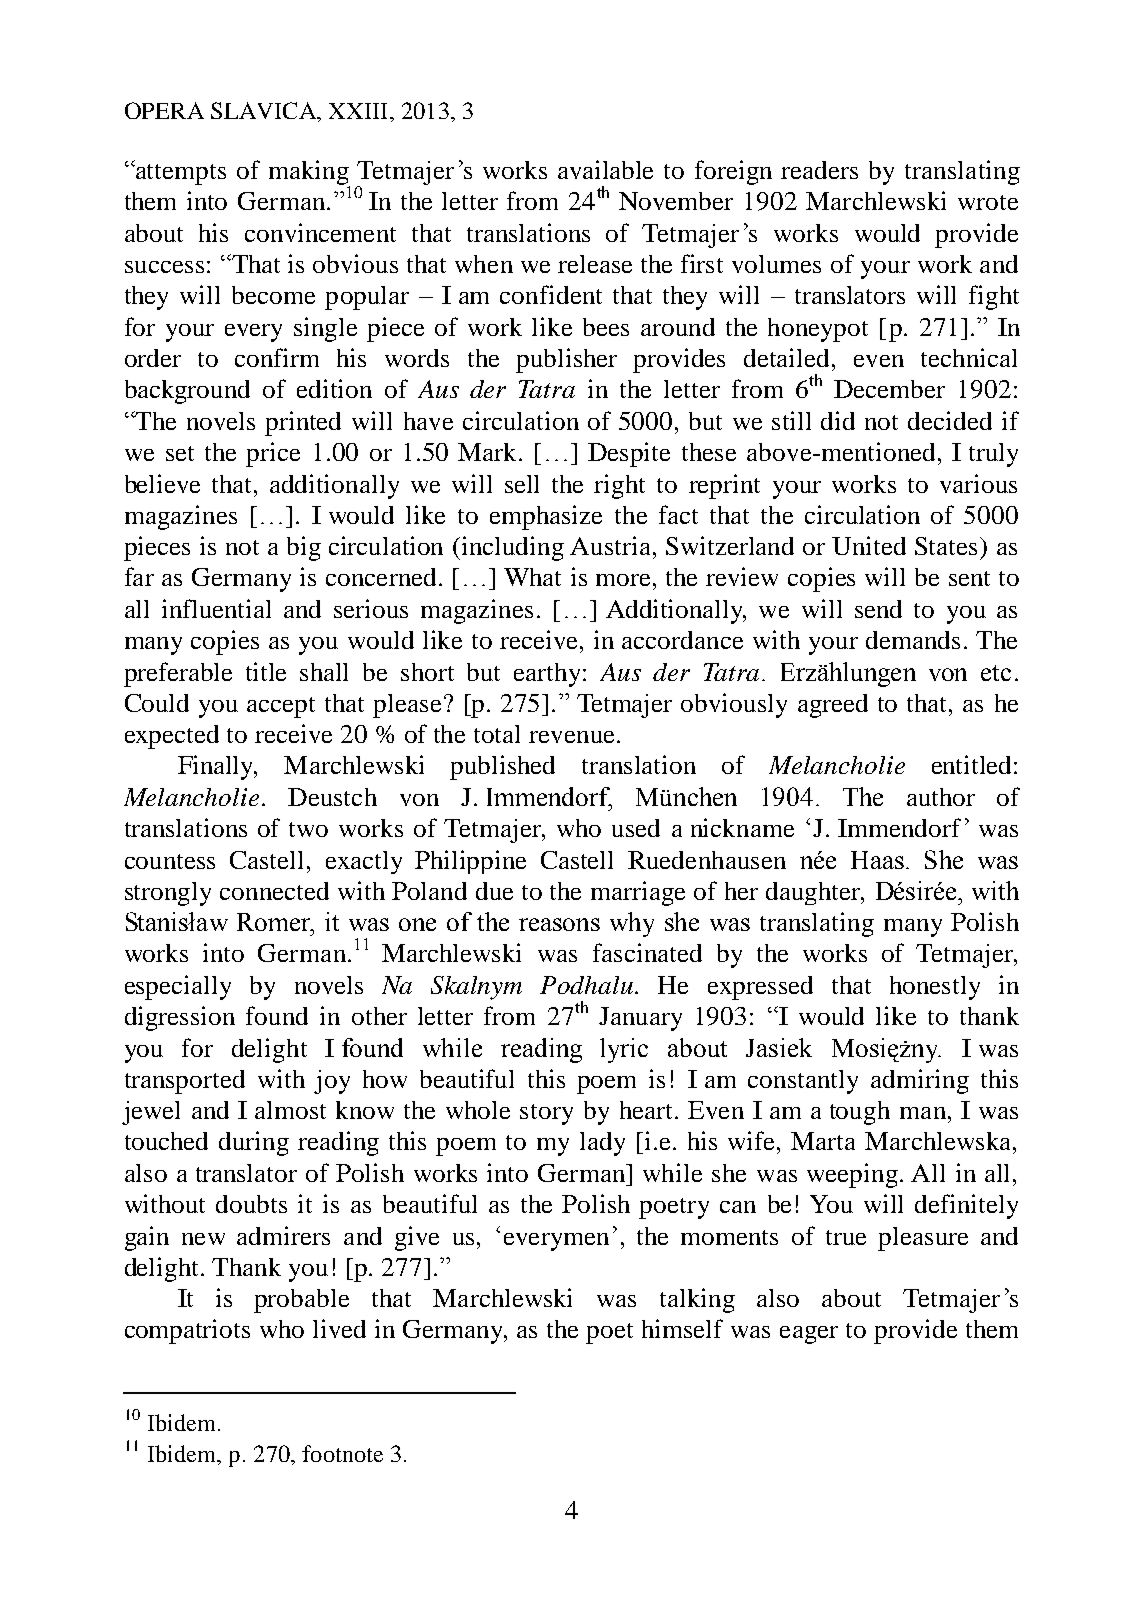 This page has width=1143, height=1622. I want to click on United, so click(869, 545).
